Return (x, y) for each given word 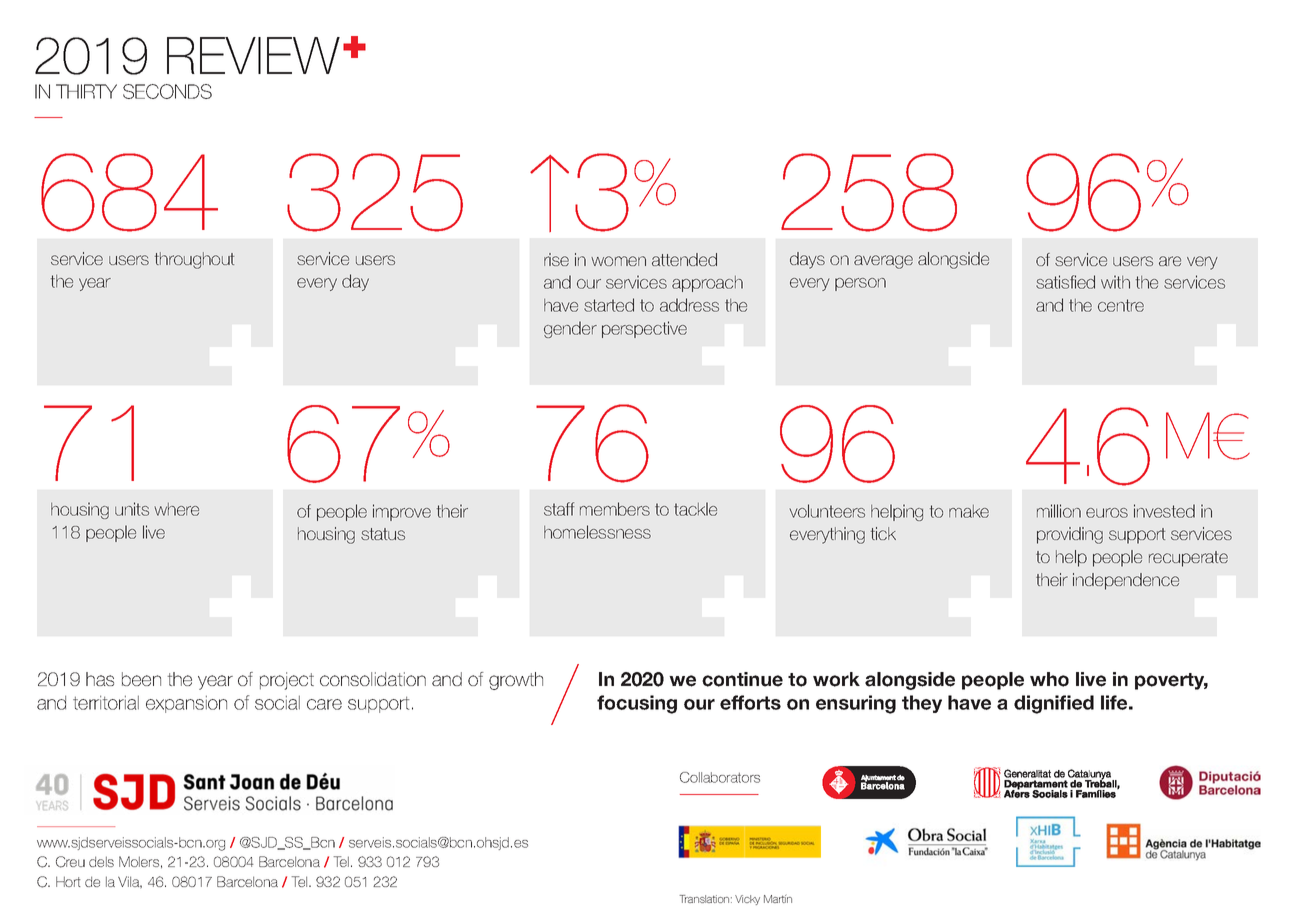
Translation (704, 899)
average (883, 262)
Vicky (747, 900)
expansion (186, 704)
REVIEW (253, 55)
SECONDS (167, 91)
